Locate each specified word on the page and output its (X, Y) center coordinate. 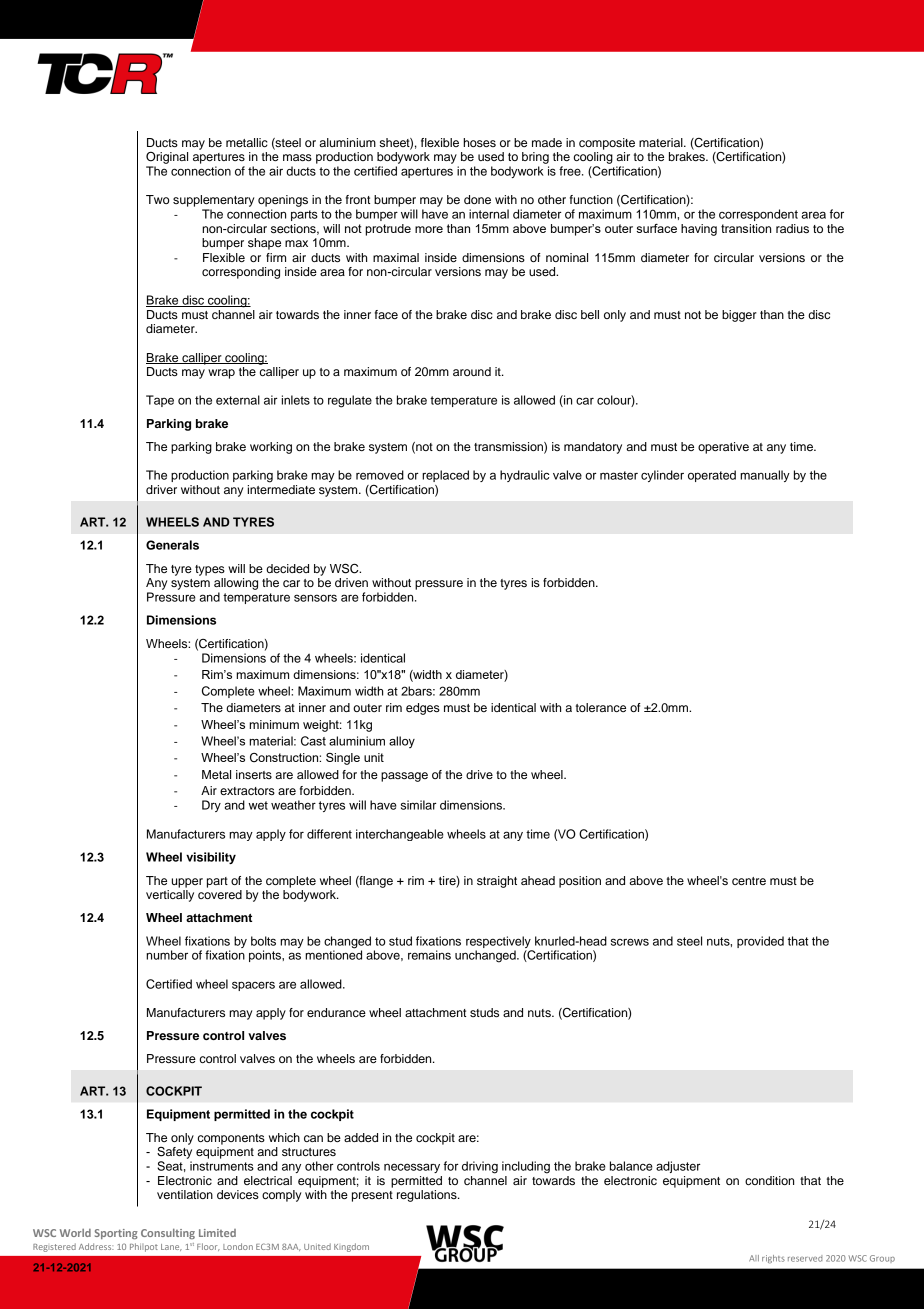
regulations (428, 1196)
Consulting (168, 1234)
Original (167, 157)
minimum (274, 724)
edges (423, 709)
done (477, 199)
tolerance (601, 707)
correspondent (758, 215)
